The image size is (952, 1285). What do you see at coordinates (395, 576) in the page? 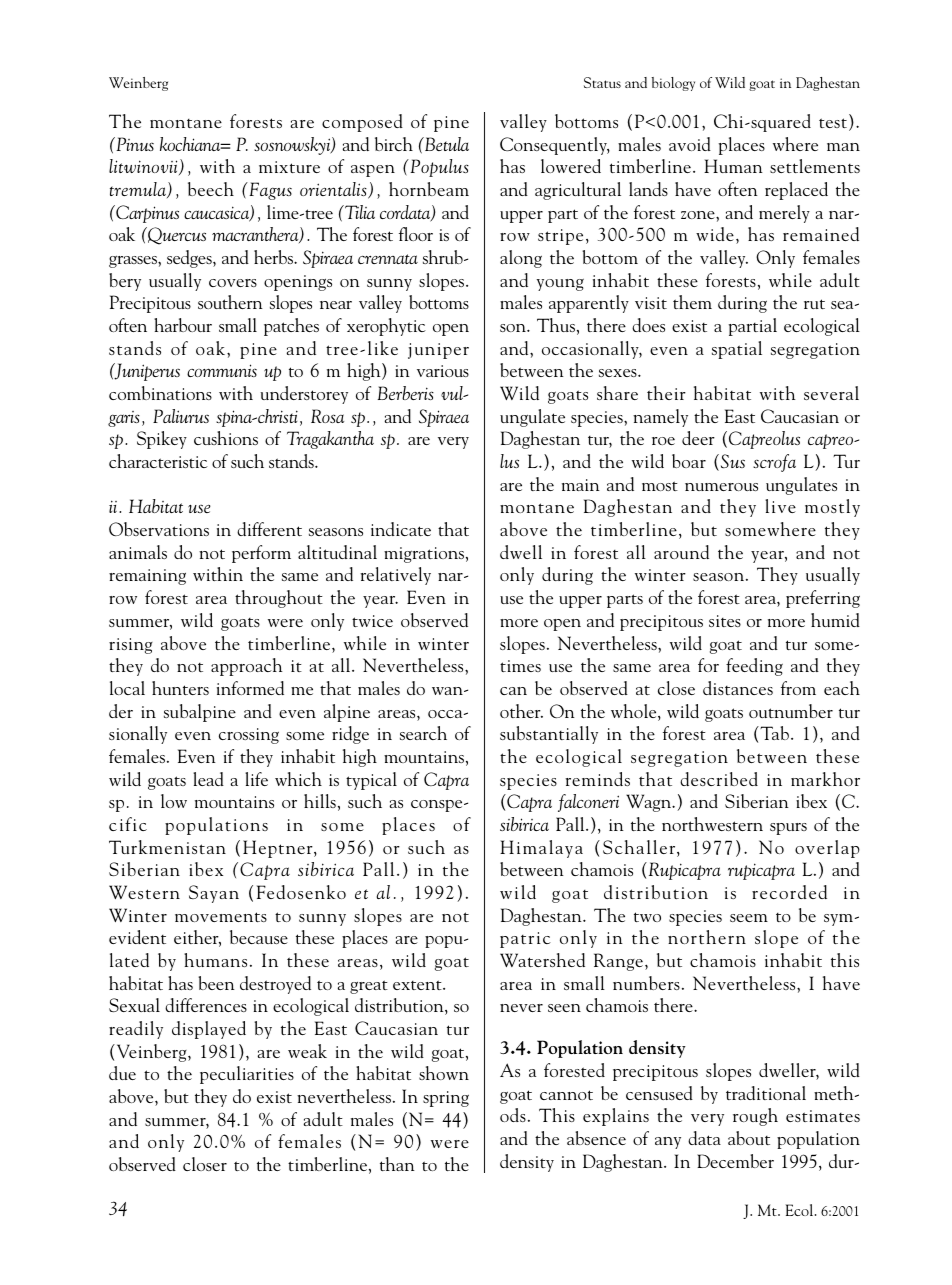
I see `relatively` at bounding box center [395, 576].
